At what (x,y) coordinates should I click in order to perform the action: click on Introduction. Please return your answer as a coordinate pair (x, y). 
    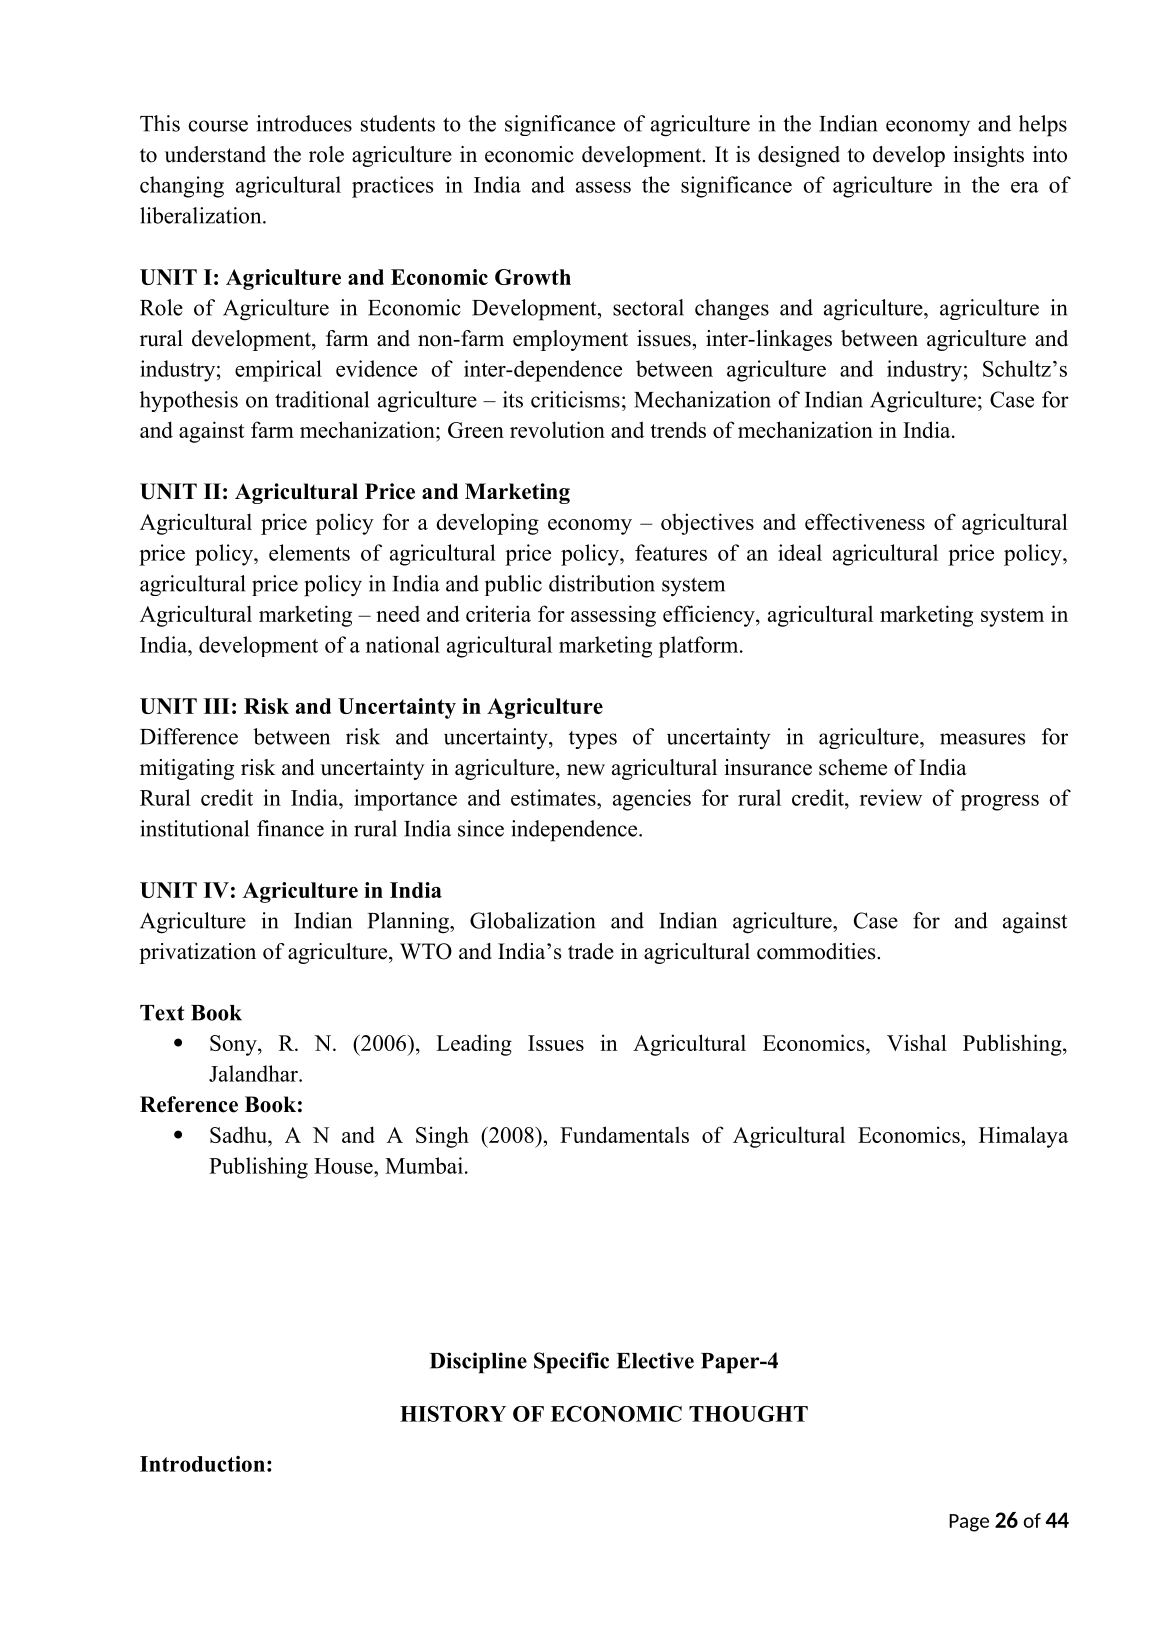
    Looking at the image, I should click on (202, 1464).
